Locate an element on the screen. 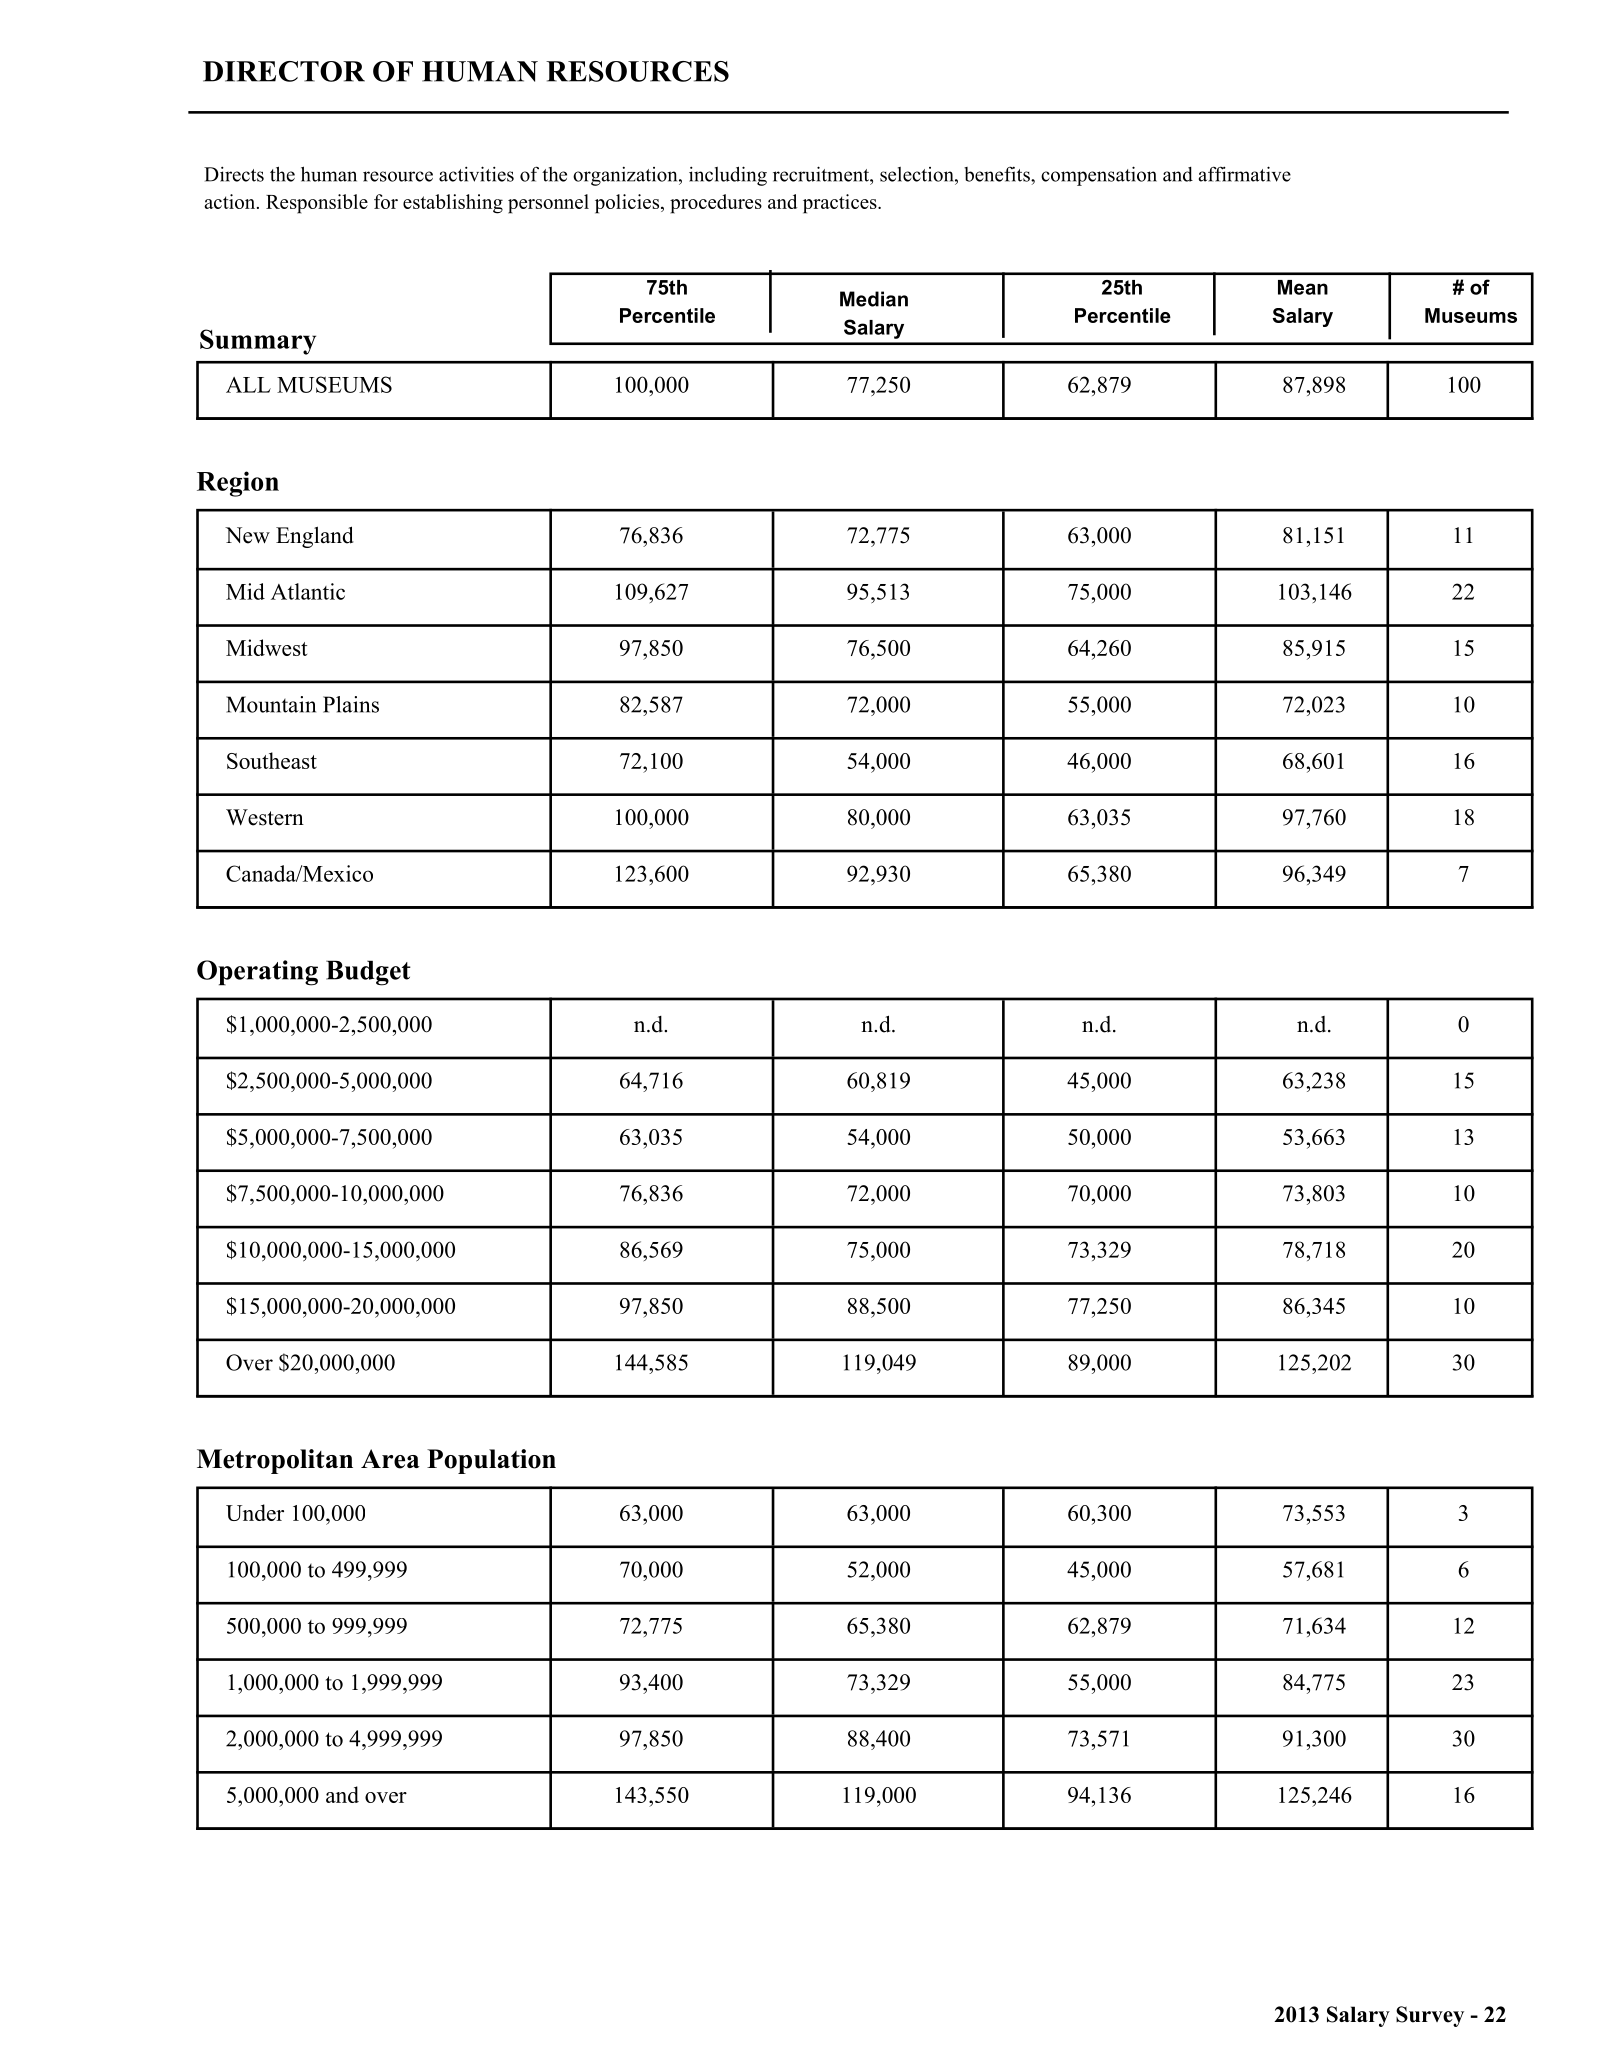 This screenshot has height=2072, width=1601. Survey is located at coordinates (1430, 2016).
